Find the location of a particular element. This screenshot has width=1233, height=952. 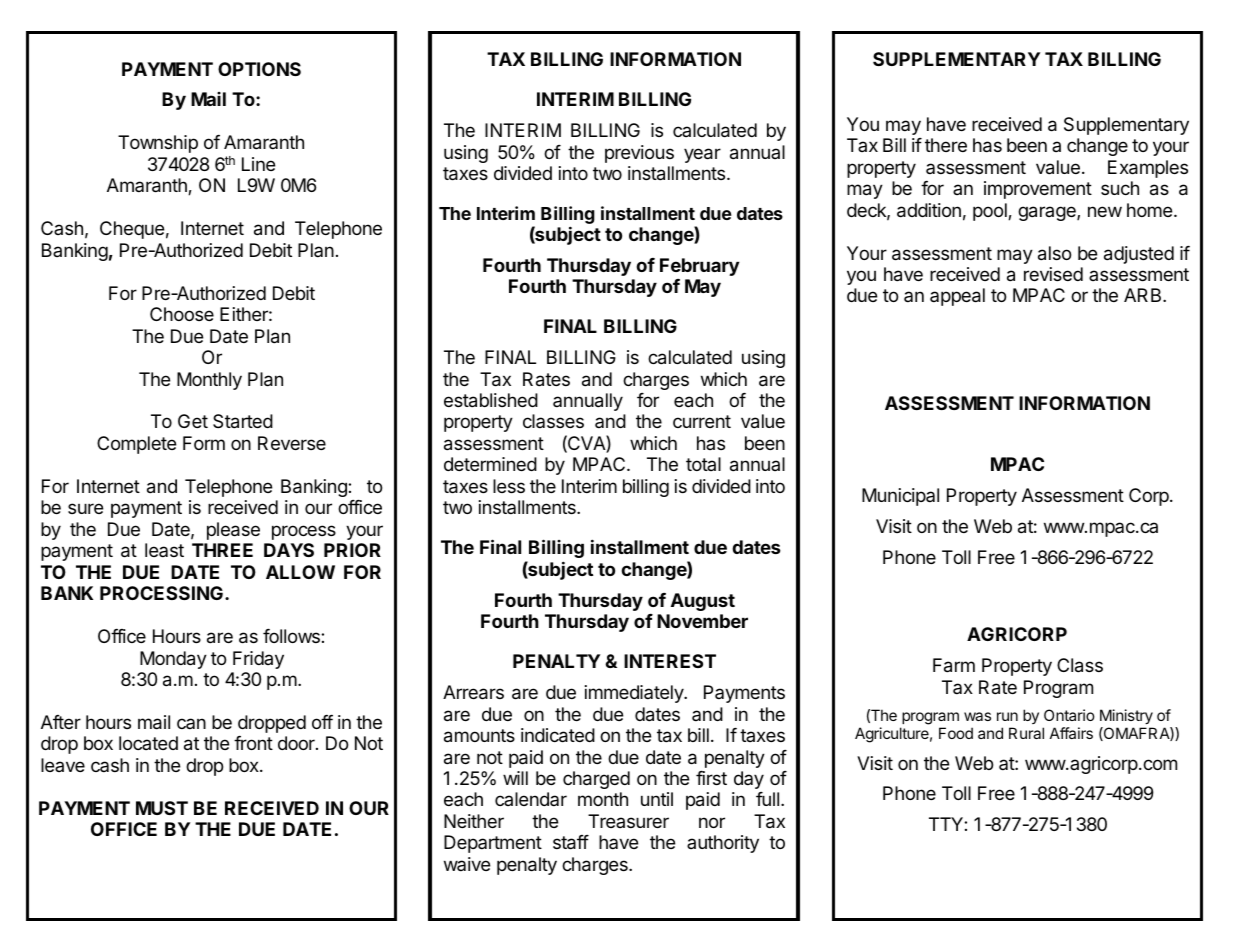

appeal is located at coordinates (957, 297).
